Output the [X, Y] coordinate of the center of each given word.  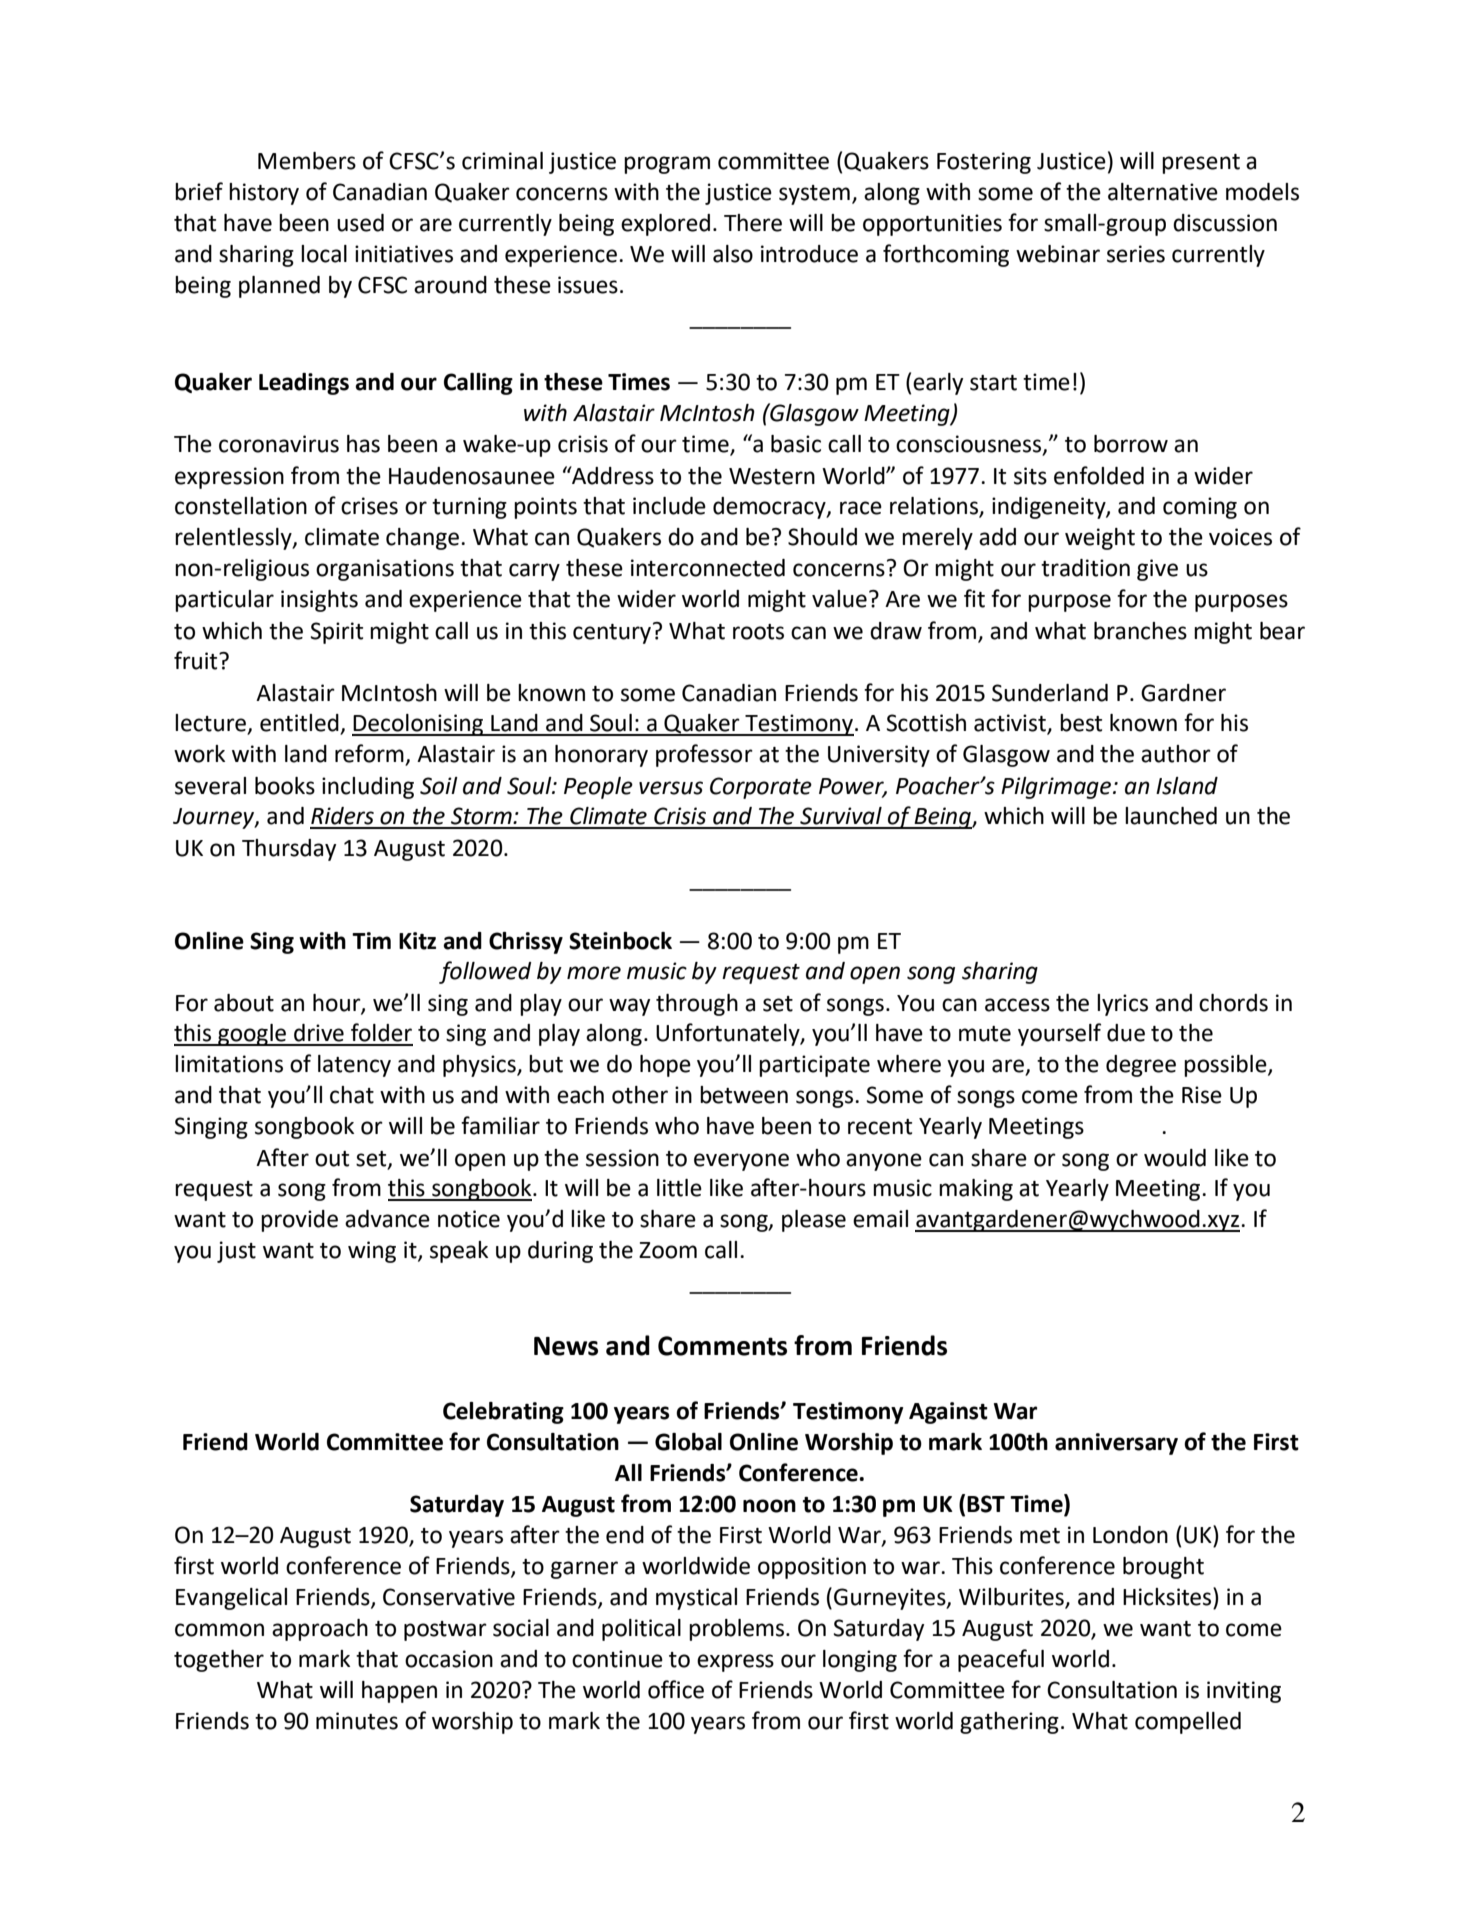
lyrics [1122, 1005]
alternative [1163, 192]
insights [319, 601]
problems [736, 1630]
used [360, 223]
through [697, 1005]
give [1157, 570]
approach [320, 1630]
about [244, 1003]
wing [372, 1252]
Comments [722, 1346]
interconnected [708, 568]
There [753, 223]
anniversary [1116, 1444]
